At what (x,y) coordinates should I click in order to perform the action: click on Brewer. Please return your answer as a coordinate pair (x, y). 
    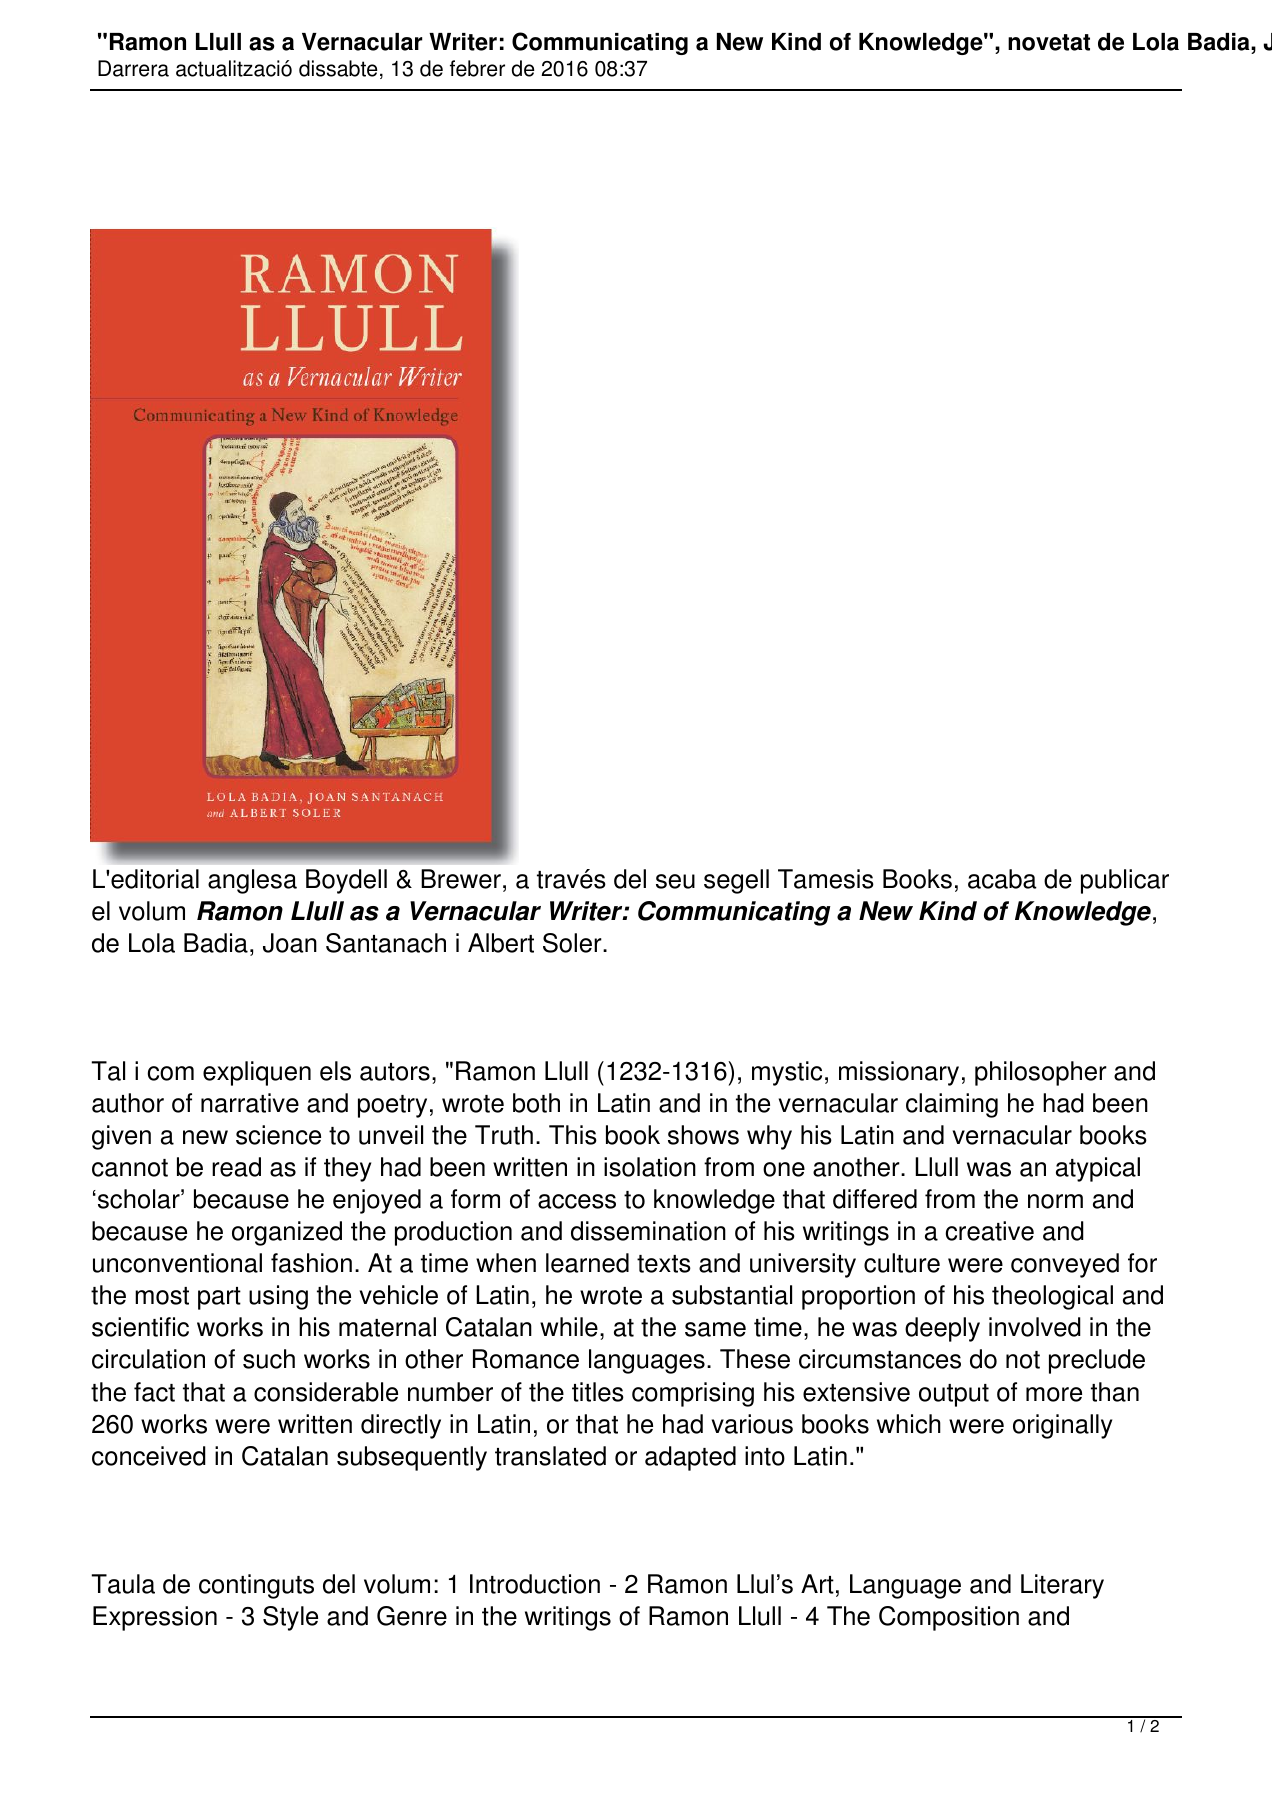
    Looking at the image, I should click on (461, 879).
